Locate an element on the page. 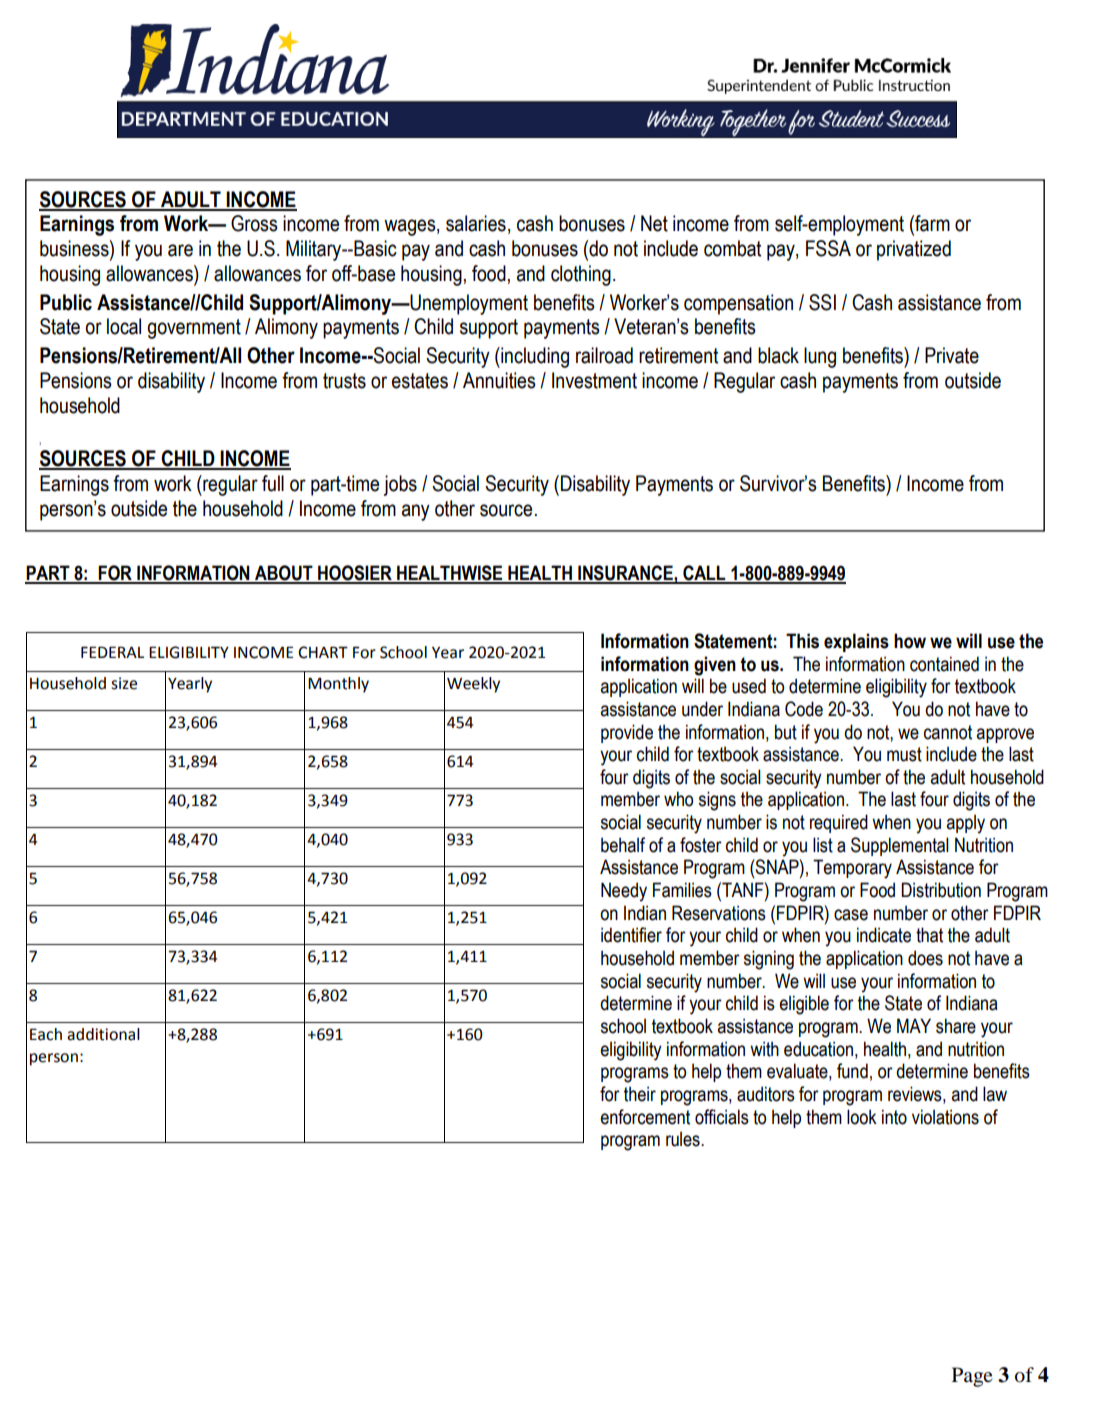 The height and width of the image is (1421, 1098). privatized is located at coordinates (914, 250).
